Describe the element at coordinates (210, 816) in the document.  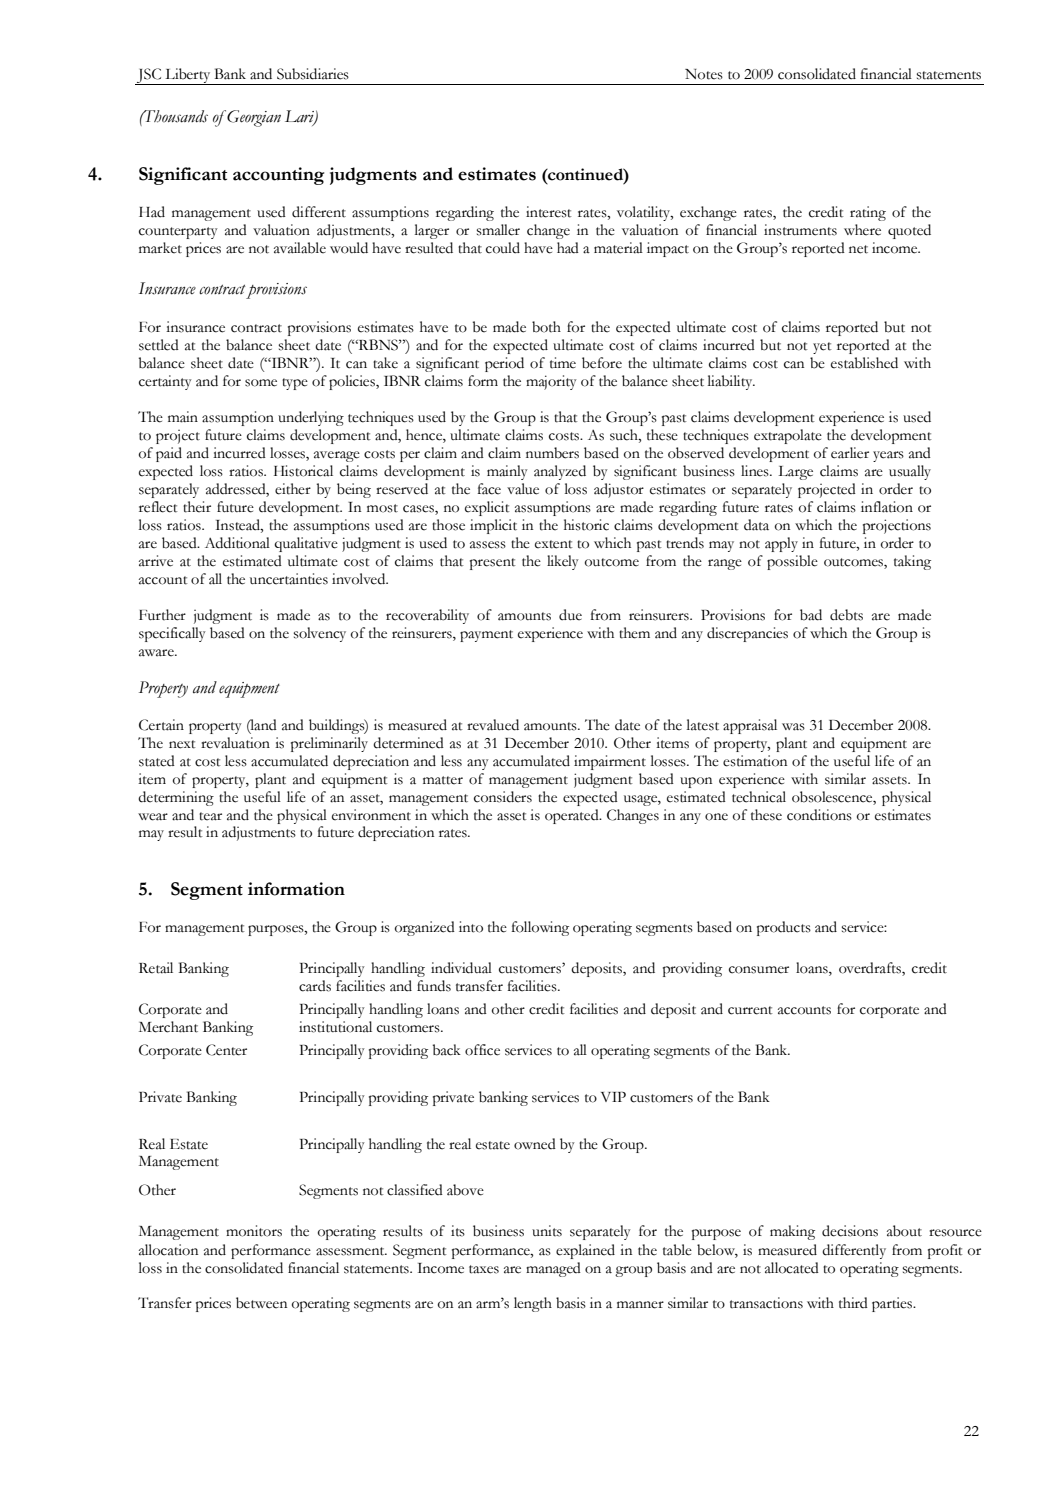
I see `tear` at that location.
